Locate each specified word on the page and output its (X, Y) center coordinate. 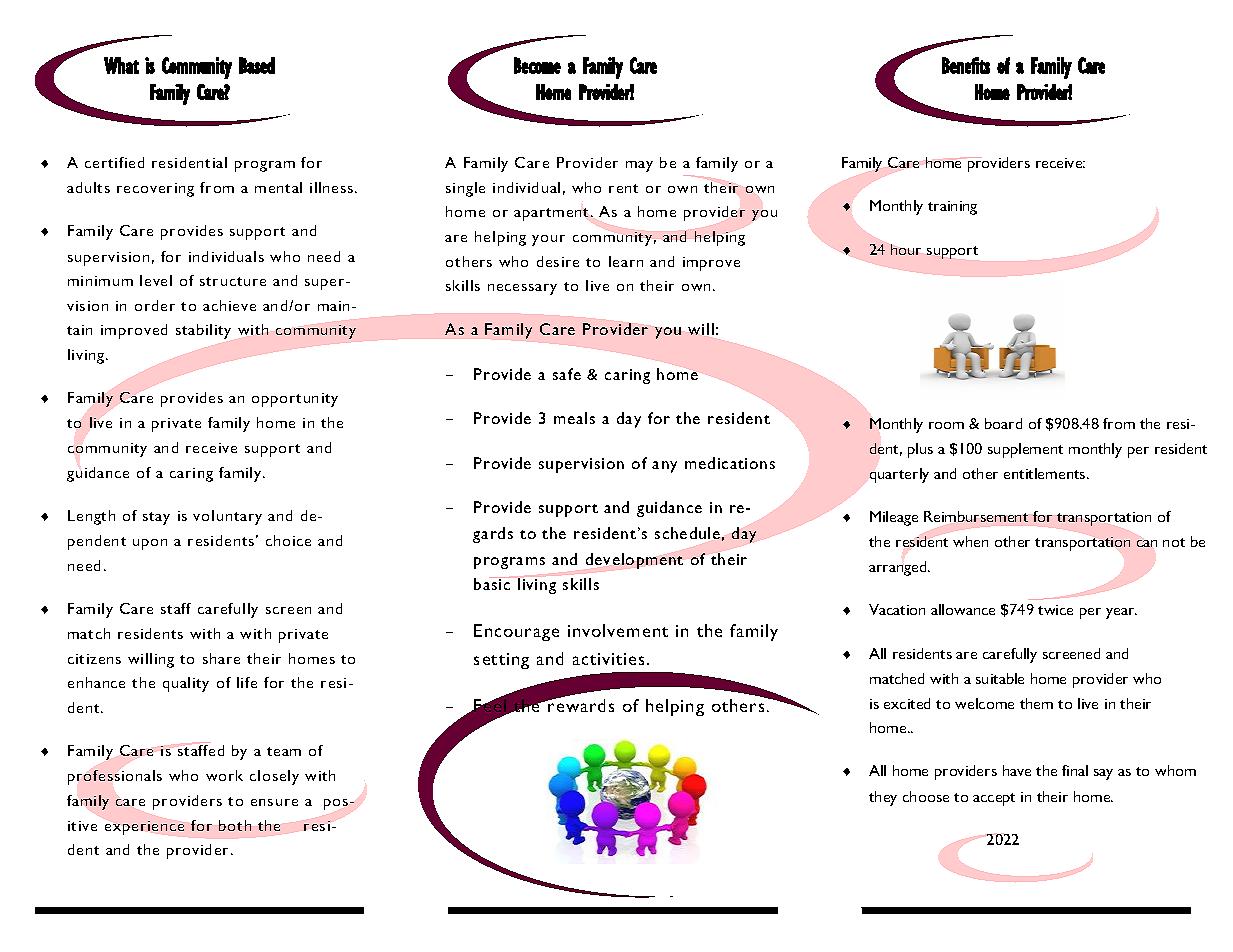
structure (233, 281)
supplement (1025, 450)
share (221, 658)
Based (257, 65)
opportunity (295, 400)
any (664, 467)
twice (1055, 610)
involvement (618, 630)
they (883, 798)
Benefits (966, 65)
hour (906, 249)
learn (626, 261)
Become (537, 65)
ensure (274, 802)
